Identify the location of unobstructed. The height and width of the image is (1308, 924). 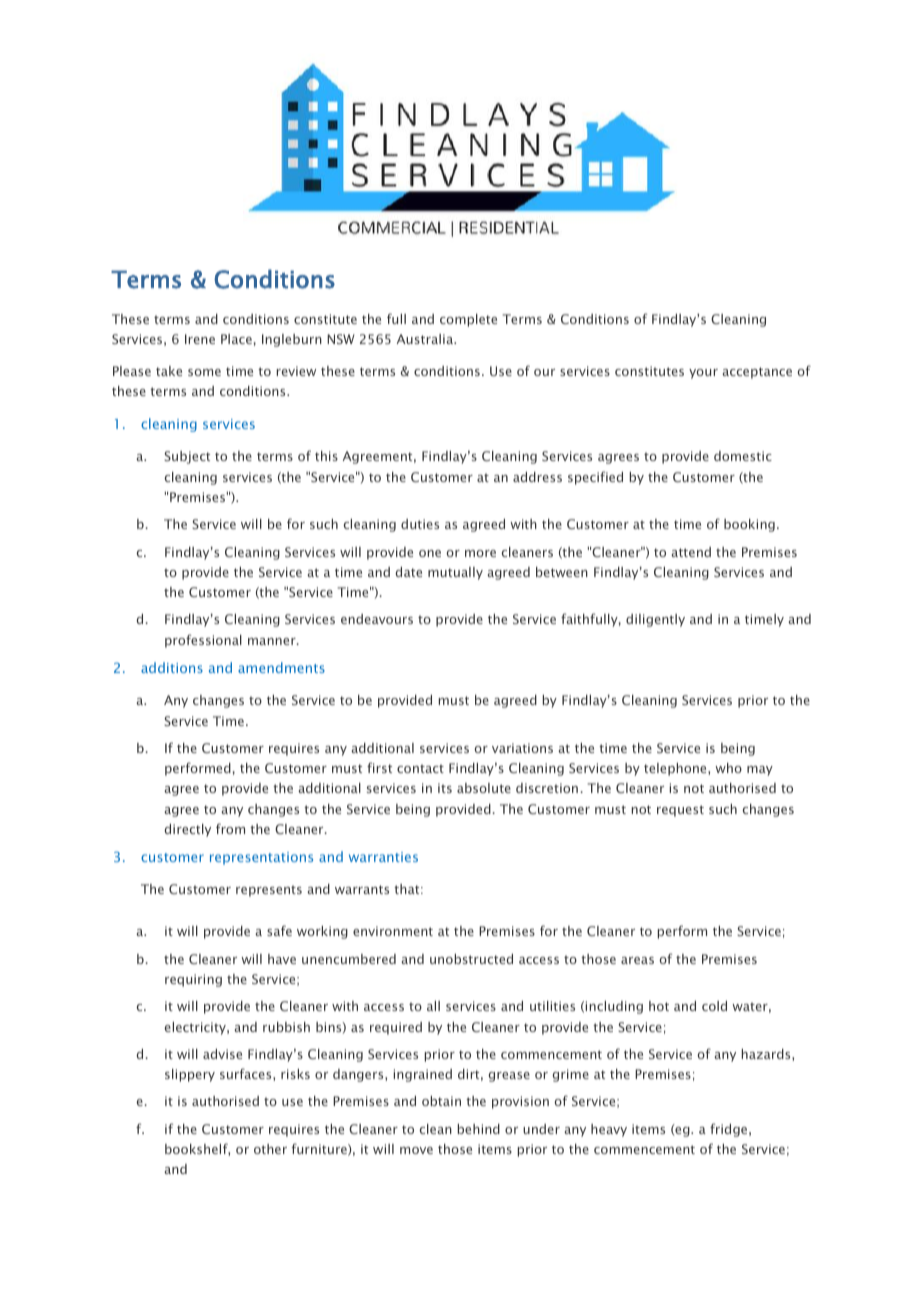
(471, 959).
